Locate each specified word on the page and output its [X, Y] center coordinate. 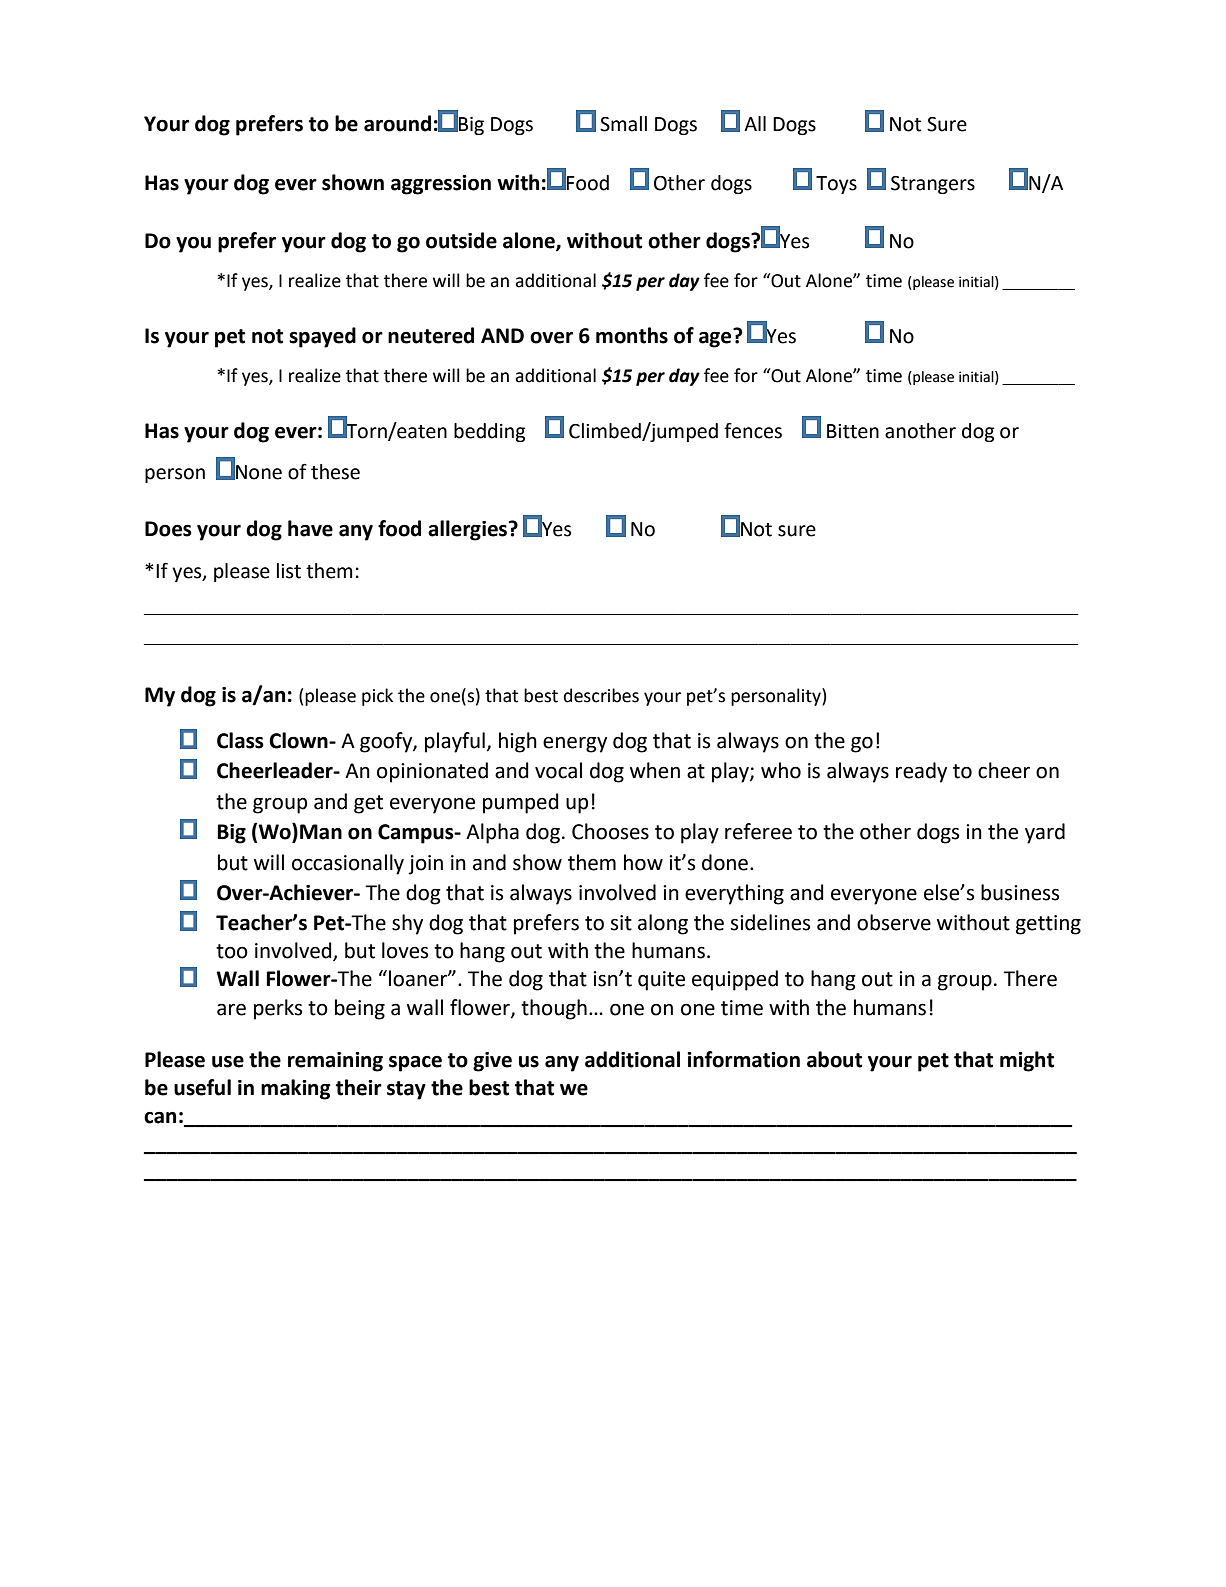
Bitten [853, 431]
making [296, 1089]
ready [921, 772]
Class [240, 740]
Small [623, 124]
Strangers [933, 185]
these [335, 472]
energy [575, 745]
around [397, 123]
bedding [489, 432]
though [554, 1009]
